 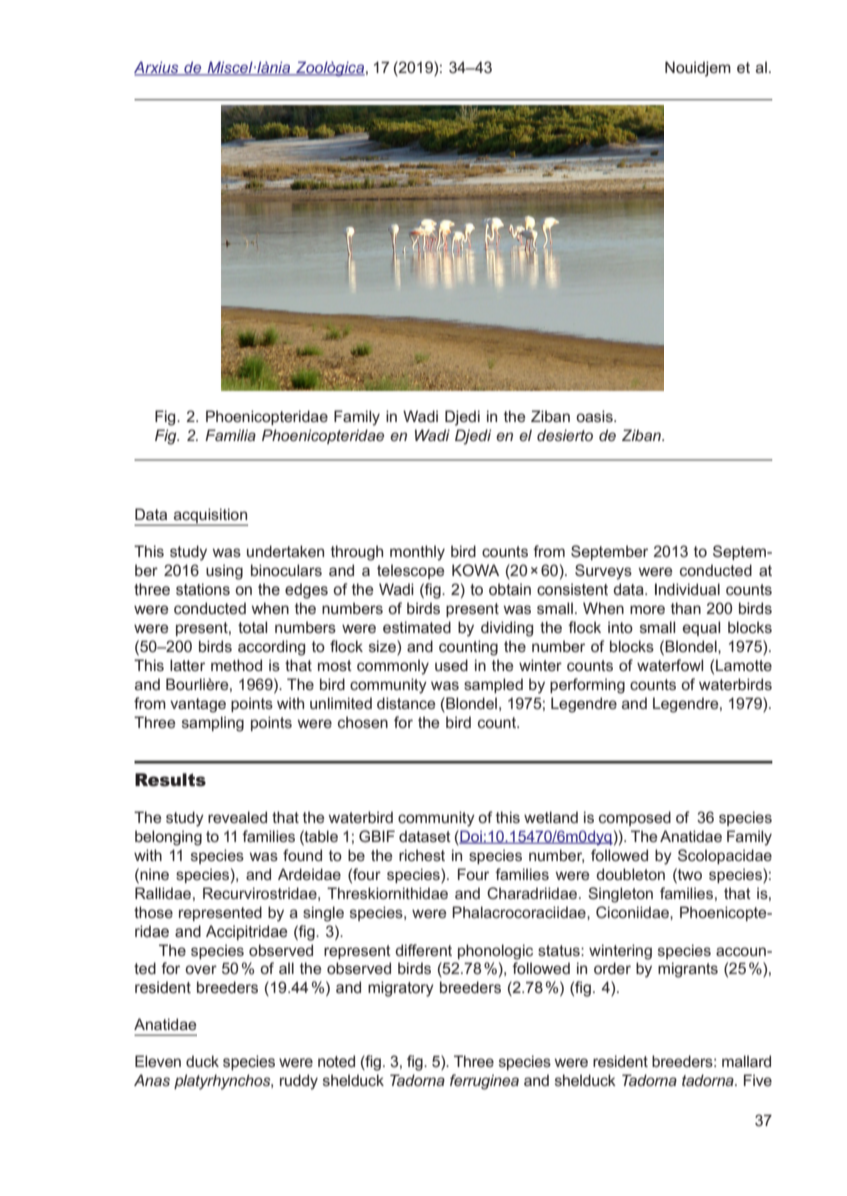 What do you see at coordinates (746, 1061) in the screenshot?
I see `mallard` at bounding box center [746, 1061].
